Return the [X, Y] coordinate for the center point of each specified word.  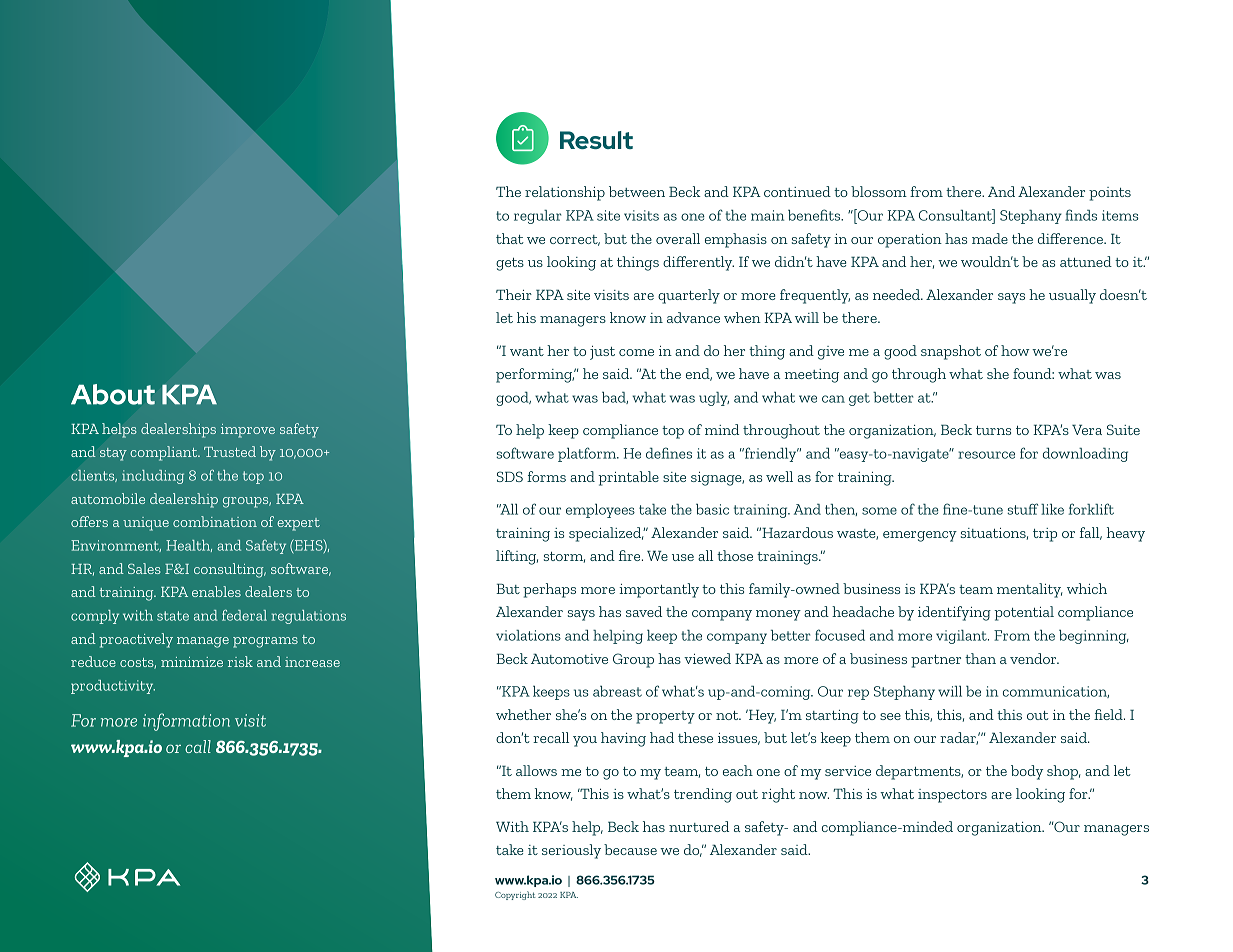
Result [596, 140]
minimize [192, 662]
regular [537, 217]
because [630, 849]
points [1110, 194]
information [186, 722]
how [1015, 350]
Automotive [569, 658]
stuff [1022, 509]
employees [600, 511]
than [980, 658]
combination [215, 521]
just [602, 353]
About [113, 394]
